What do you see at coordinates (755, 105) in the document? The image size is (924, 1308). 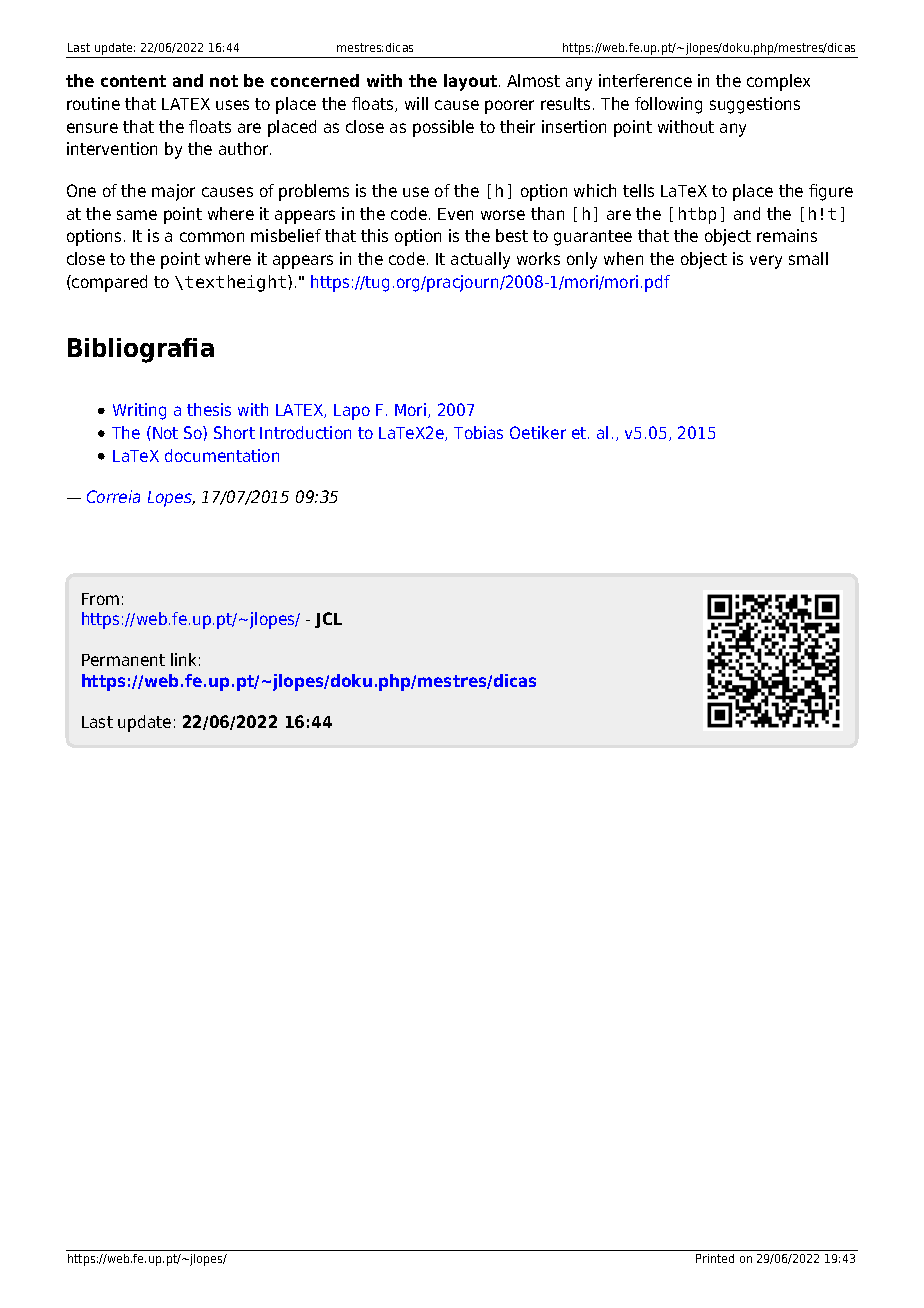 I see `suggestions` at bounding box center [755, 105].
